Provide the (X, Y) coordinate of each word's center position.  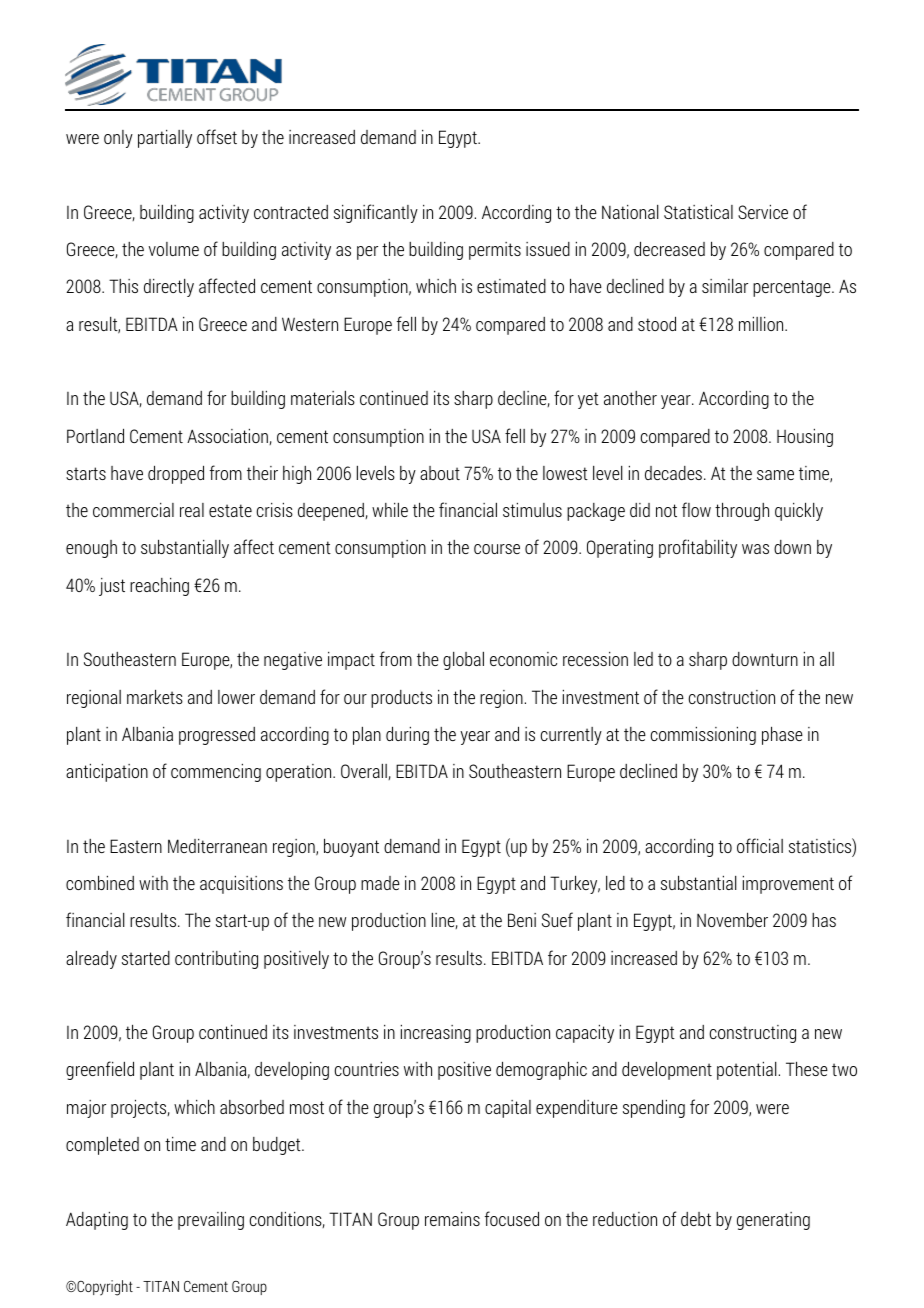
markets (155, 696)
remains (452, 1219)
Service (763, 211)
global (463, 660)
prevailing (211, 1220)
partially (165, 139)
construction (732, 697)
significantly (376, 213)
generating (773, 1221)
